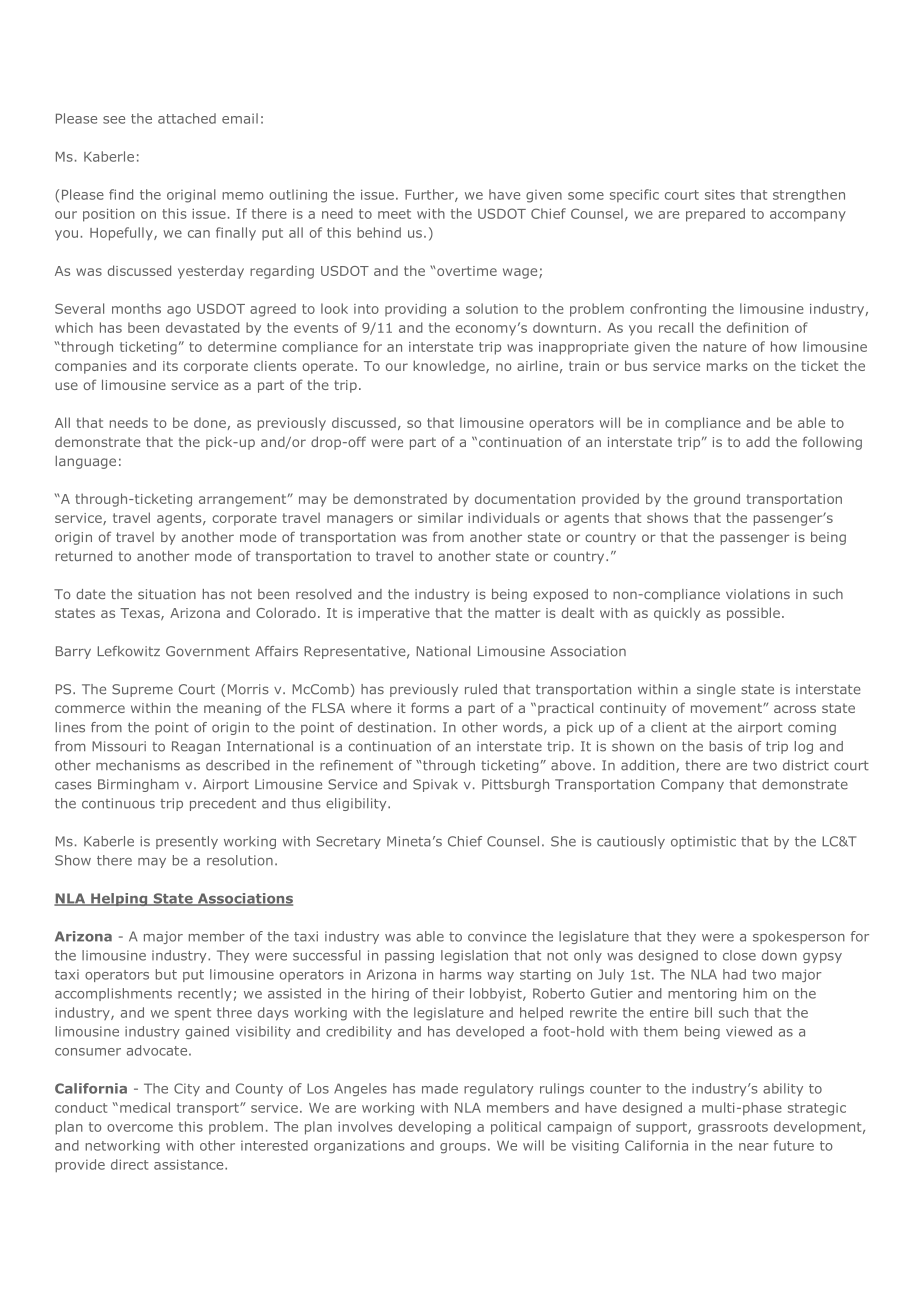 The height and width of the document is (1308, 924). What do you see at coordinates (187, 118) in the document?
I see `attached` at bounding box center [187, 118].
